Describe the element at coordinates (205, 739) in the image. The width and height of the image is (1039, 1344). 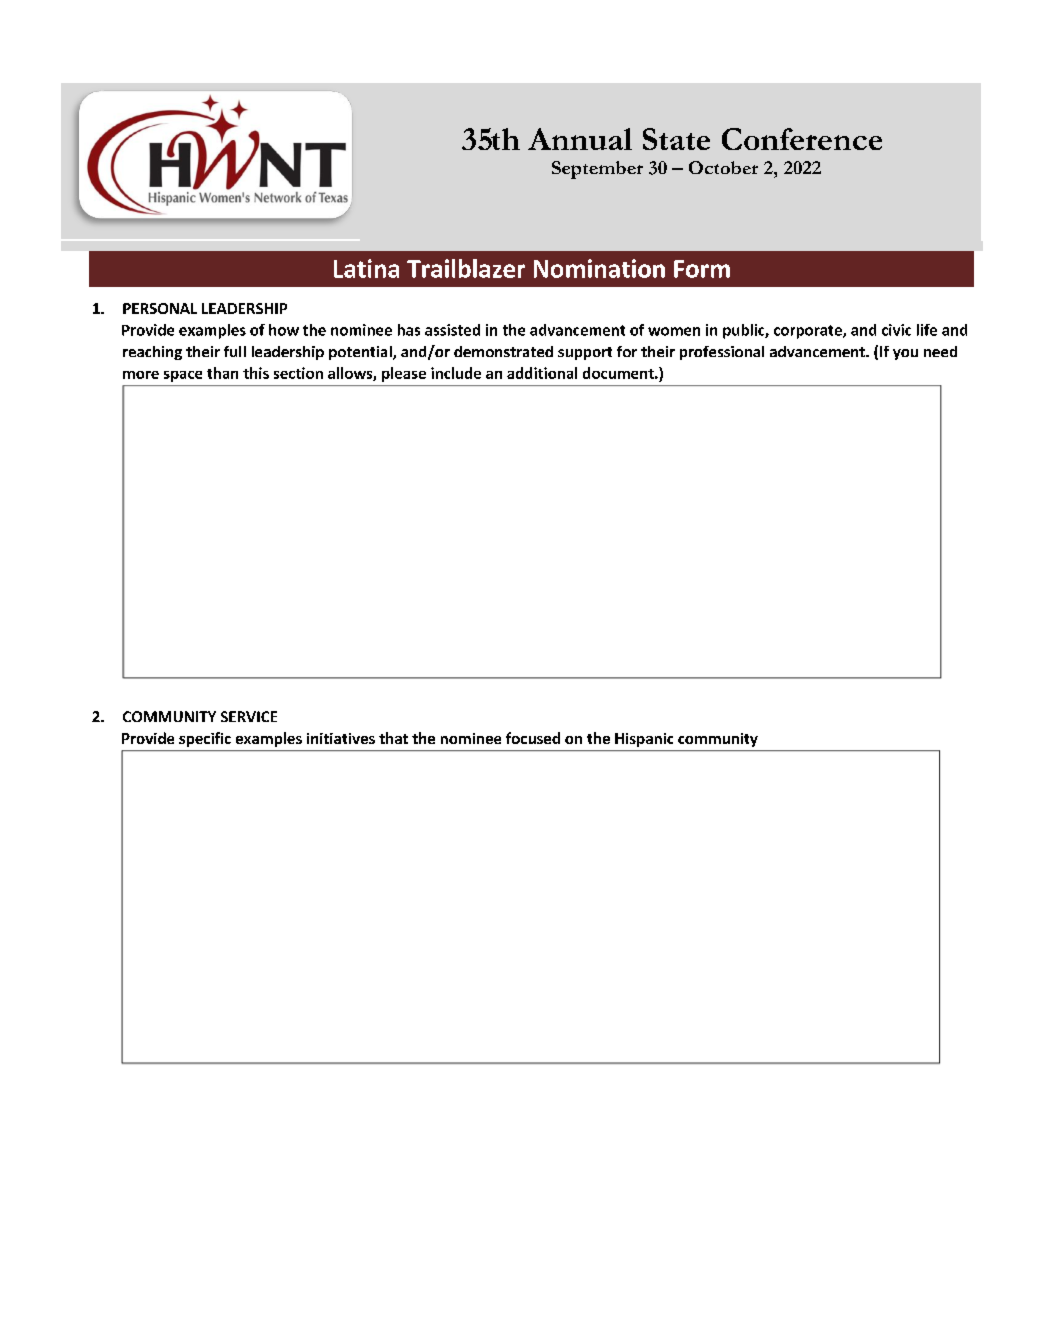
I see `specific` at that location.
